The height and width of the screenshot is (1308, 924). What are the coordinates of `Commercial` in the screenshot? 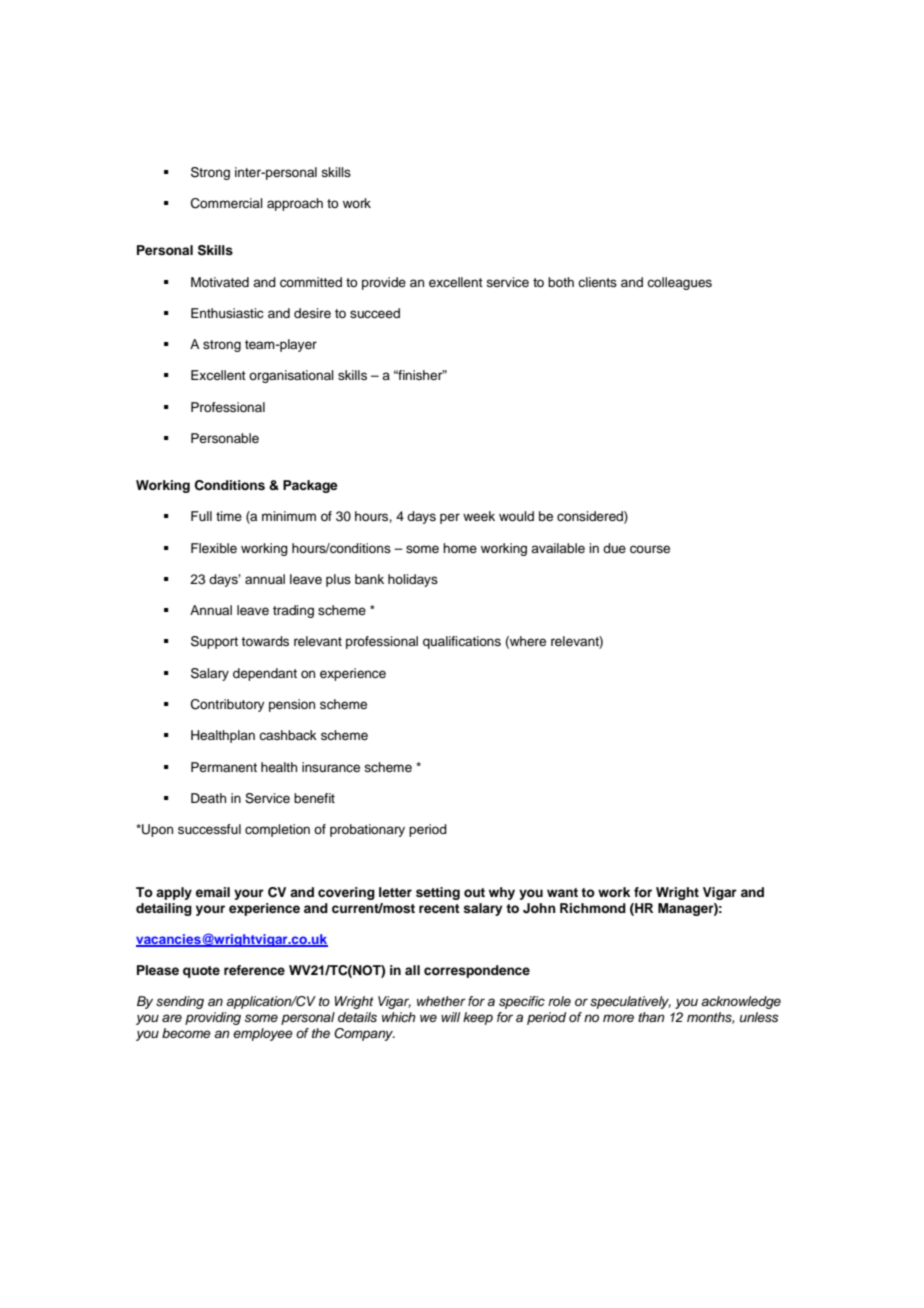 It's located at (227, 203).
